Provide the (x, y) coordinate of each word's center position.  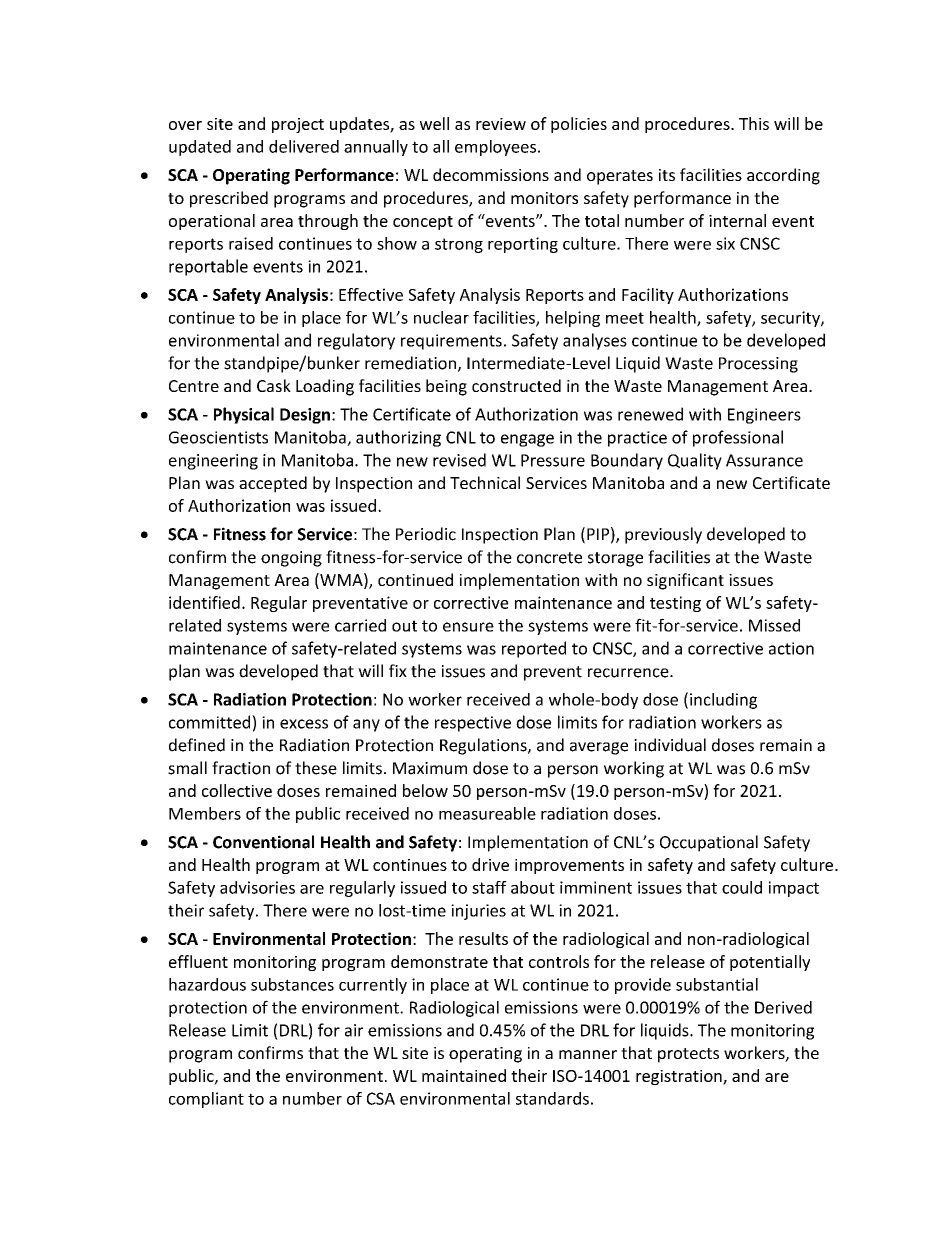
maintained (464, 1075)
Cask (274, 385)
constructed (516, 385)
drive (490, 864)
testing (675, 604)
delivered (304, 146)
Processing (758, 365)
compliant (206, 1100)
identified (204, 602)
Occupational (709, 843)
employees (495, 148)
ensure (468, 627)
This (754, 123)
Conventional (263, 842)
